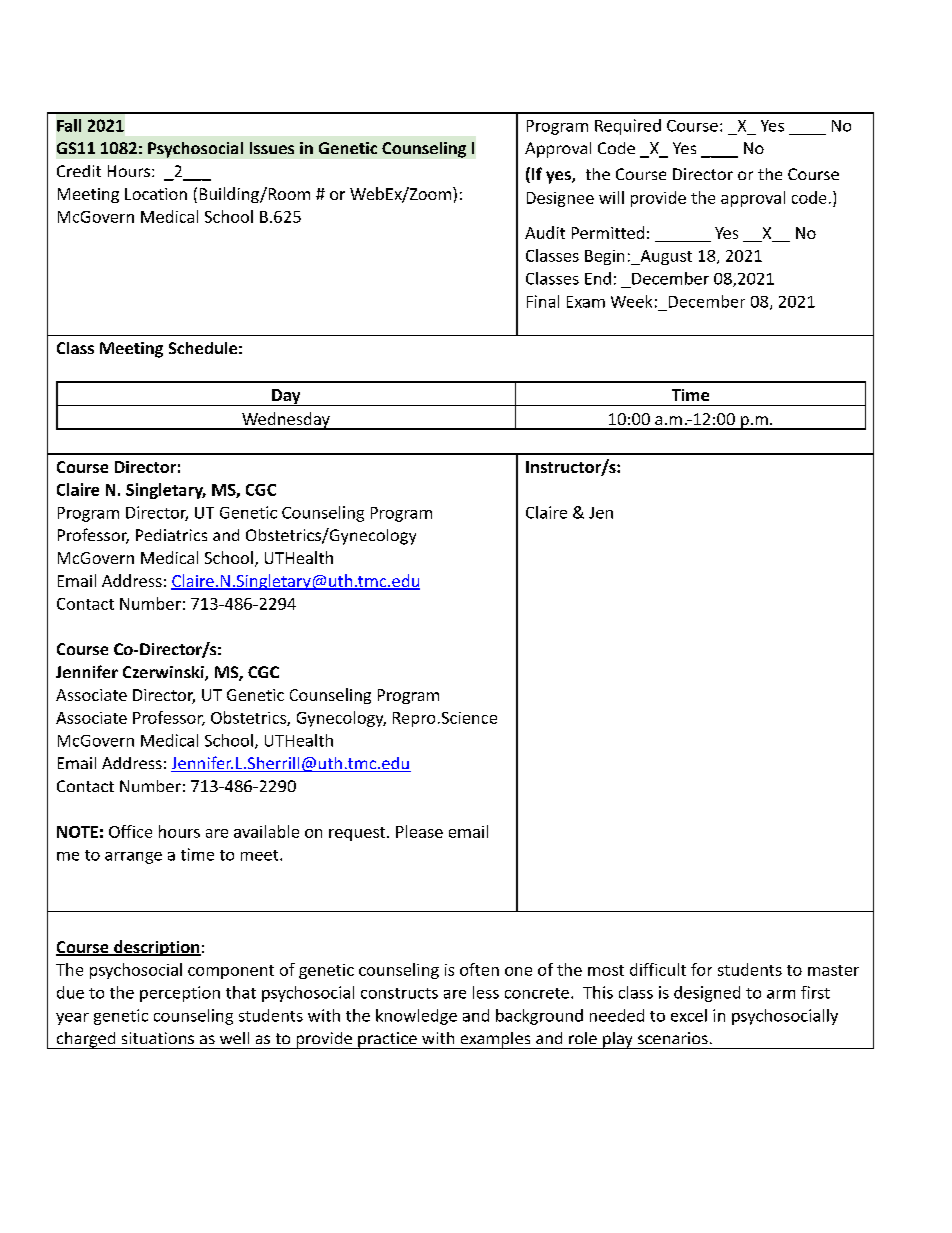 This screenshot has width=952, height=1233. Describe the element at coordinates (266, 831) in the screenshot. I see `available` at that location.
